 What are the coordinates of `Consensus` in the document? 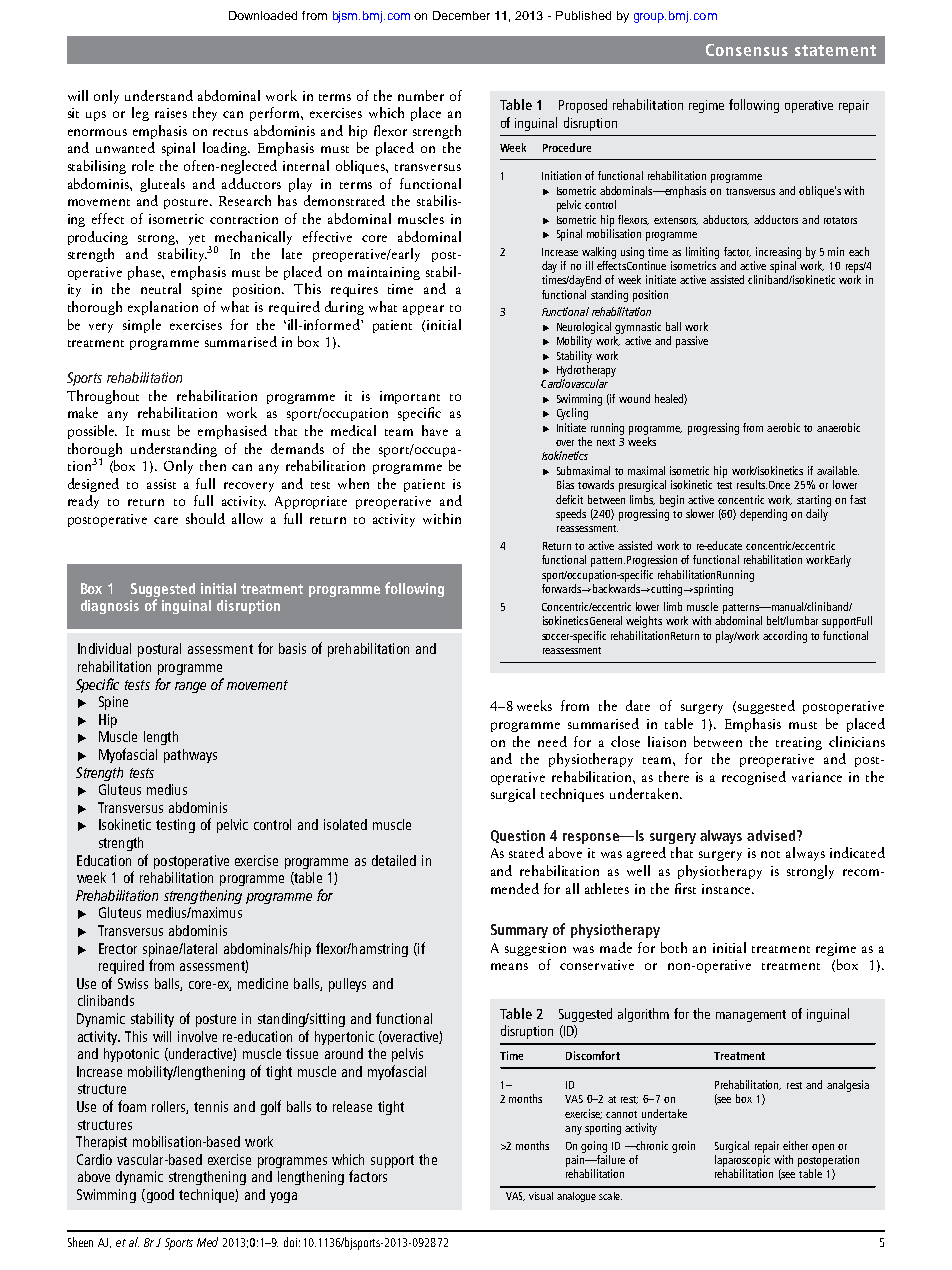 It's located at (747, 50).
